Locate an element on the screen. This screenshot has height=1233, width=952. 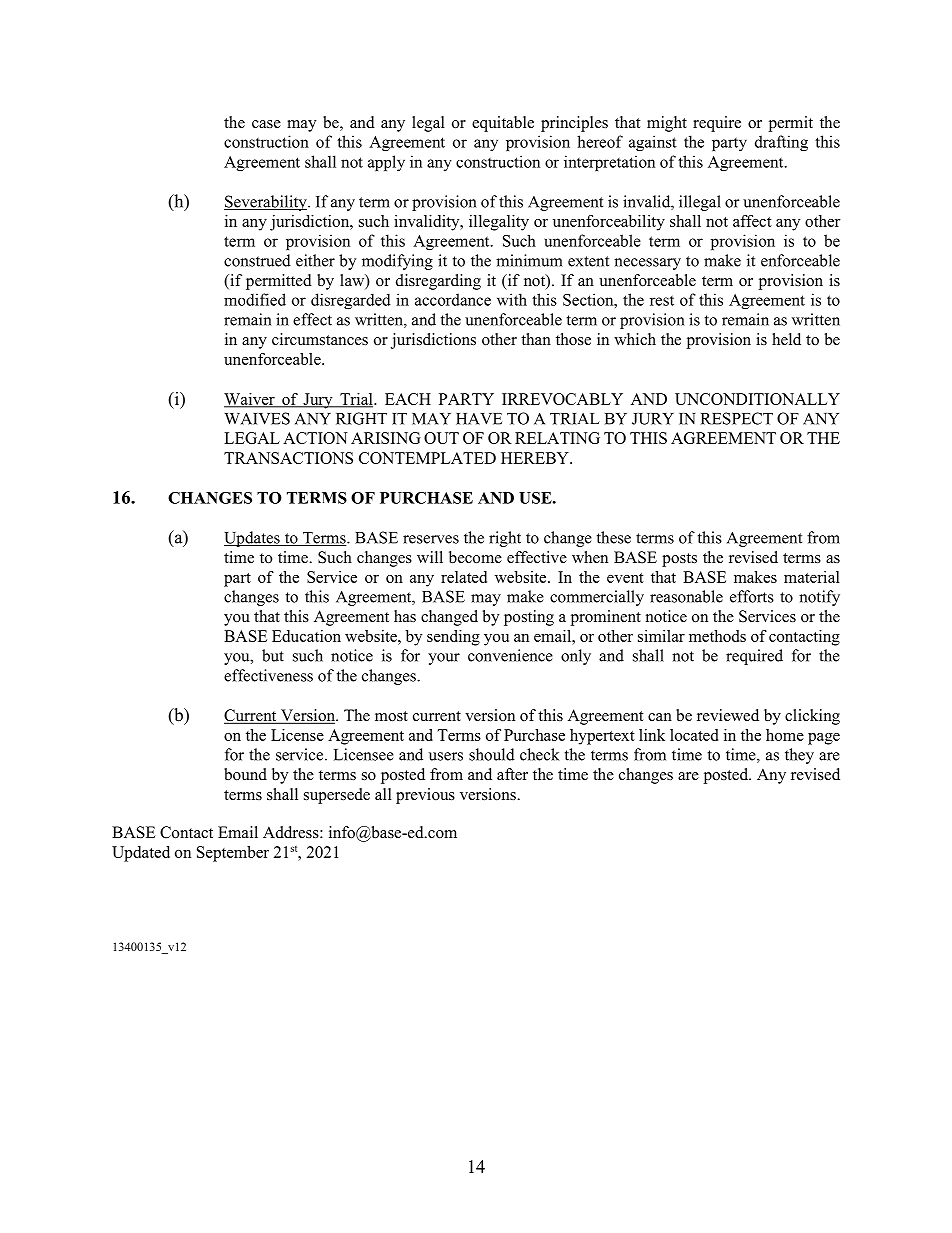
HEREBY is located at coordinates (536, 458).
